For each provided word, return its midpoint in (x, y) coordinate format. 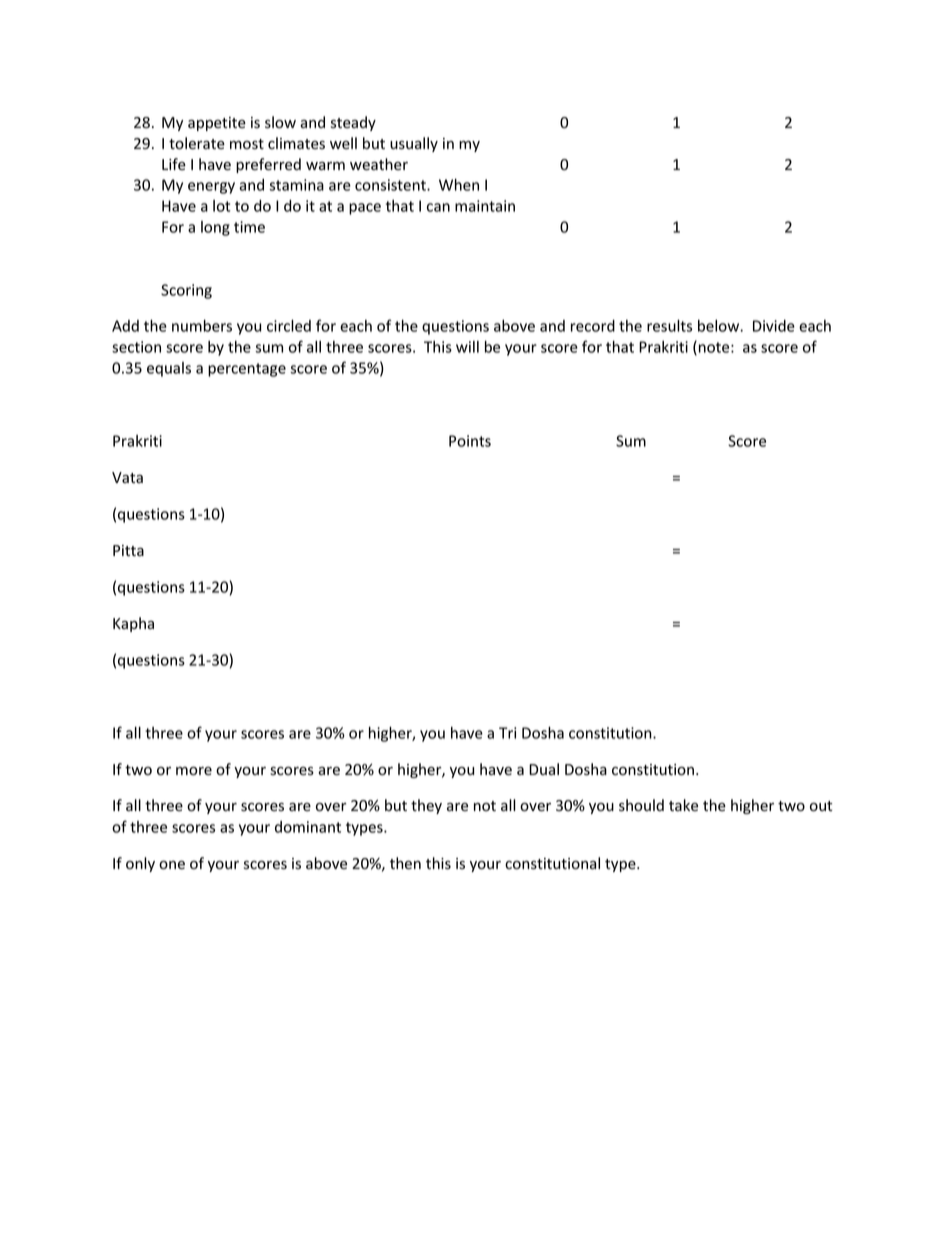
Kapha (133, 624)
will (467, 347)
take (683, 805)
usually (414, 144)
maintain (485, 206)
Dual (544, 769)
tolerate (197, 143)
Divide (774, 326)
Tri (507, 733)
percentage (247, 370)
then (405, 863)
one (172, 865)
